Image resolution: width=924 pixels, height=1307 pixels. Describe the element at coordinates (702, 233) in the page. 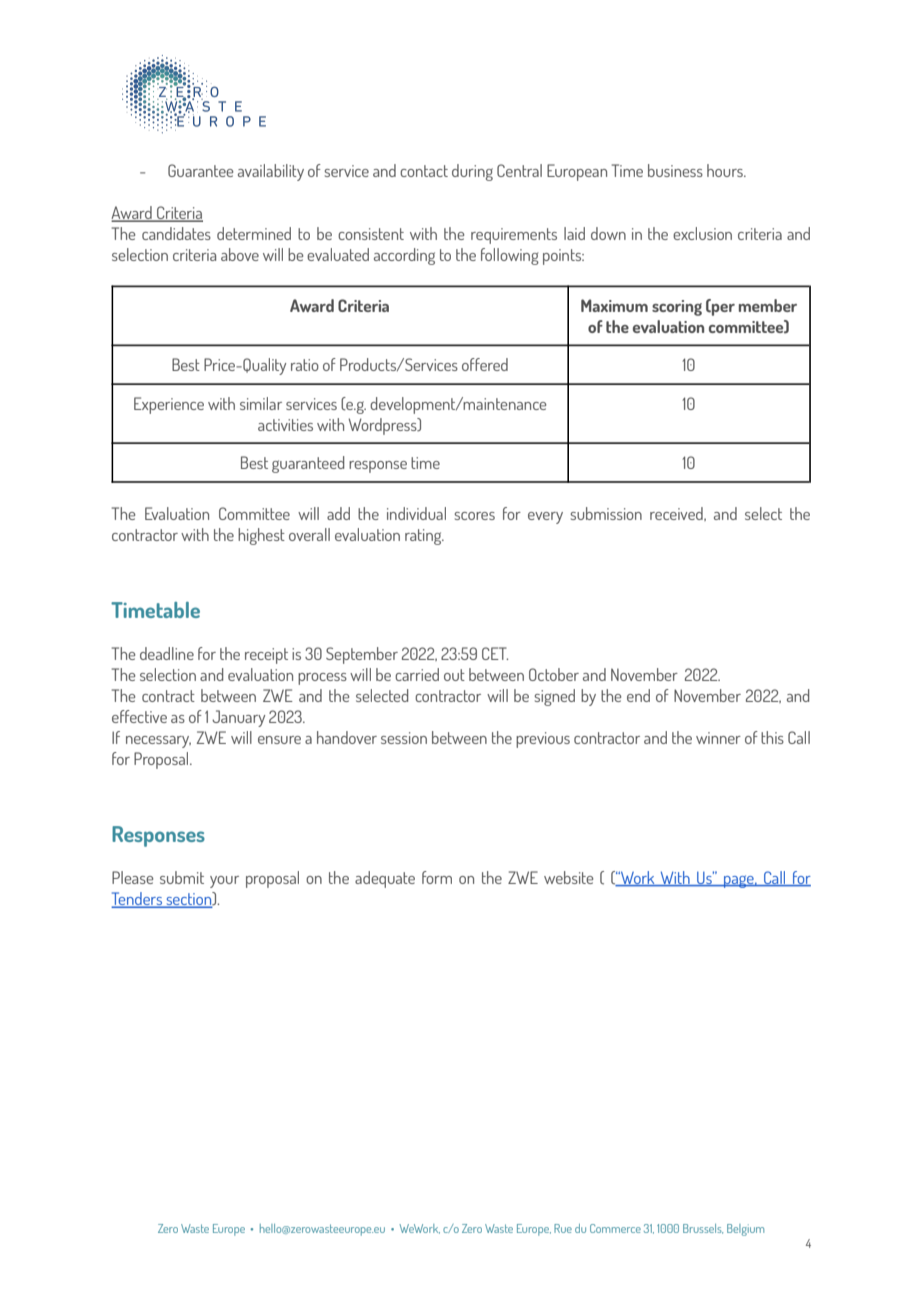

I see `exclusion` at that location.
